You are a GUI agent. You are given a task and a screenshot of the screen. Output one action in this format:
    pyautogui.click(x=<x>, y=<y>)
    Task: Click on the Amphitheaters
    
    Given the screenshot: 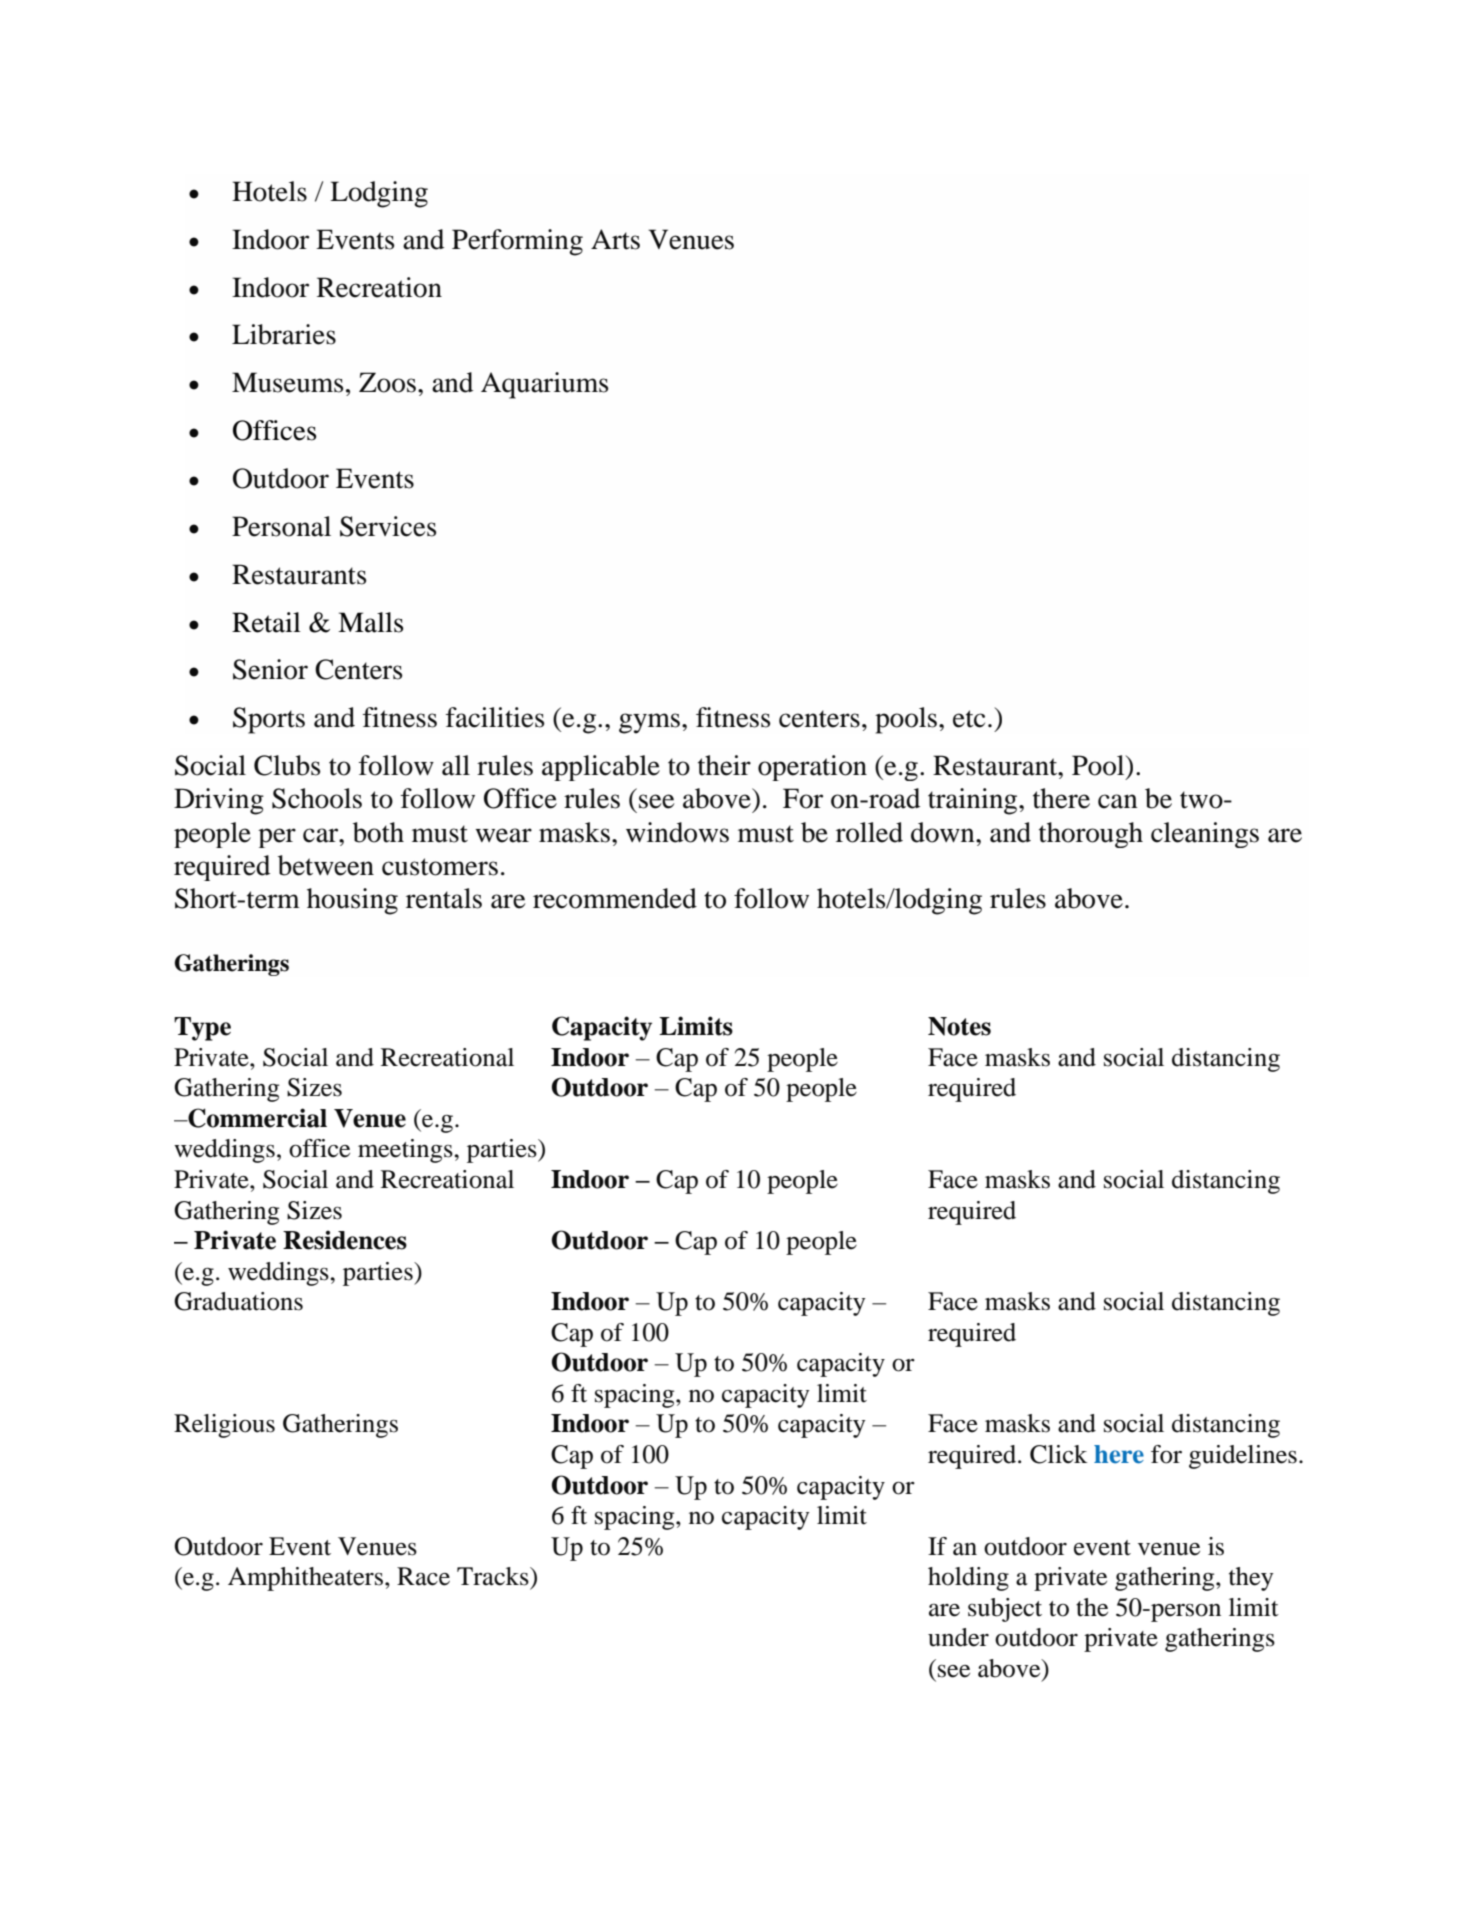 What is the action you would take?
    pyautogui.click(x=305, y=1579)
